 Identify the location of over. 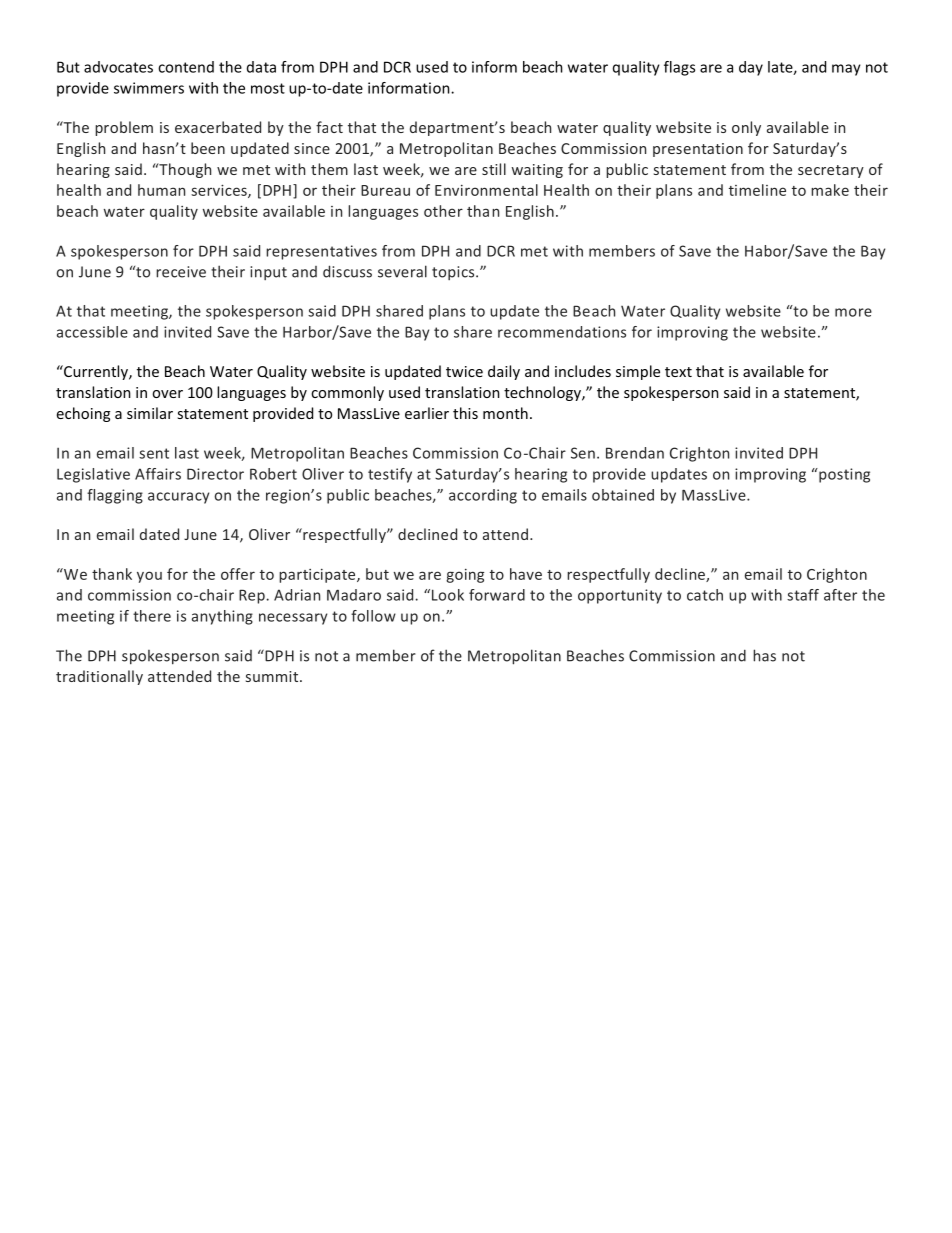
(167, 394).
